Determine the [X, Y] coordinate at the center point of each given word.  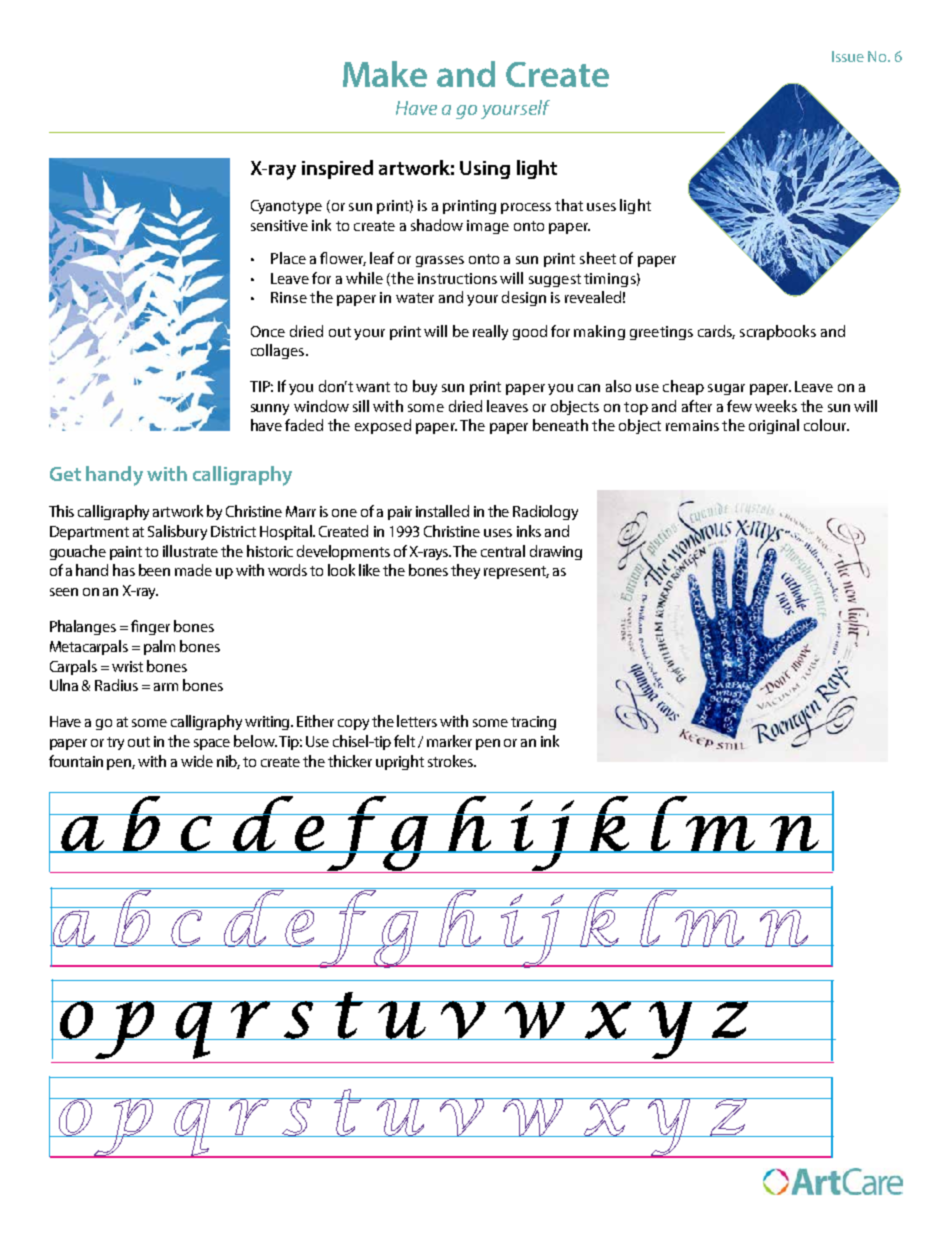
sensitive [279, 225]
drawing [556, 552]
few [739, 406]
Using [485, 170]
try [115, 743]
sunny [270, 409]
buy [425, 387]
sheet [598, 258]
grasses [440, 261]
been [154, 570]
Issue [848, 56]
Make [385, 74]
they [465, 571]
